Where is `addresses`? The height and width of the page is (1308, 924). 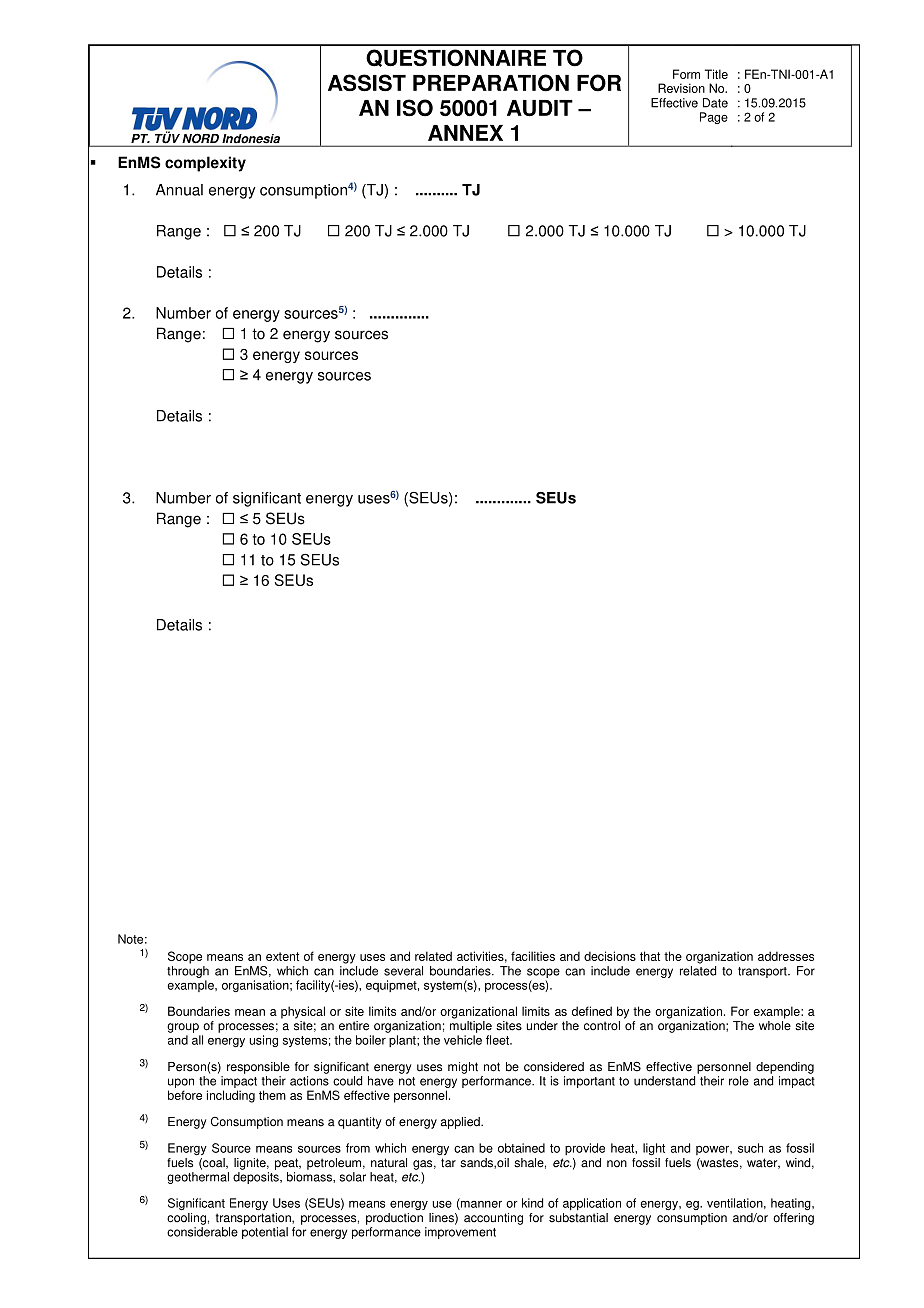
addresses is located at coordinates (786, 956).
